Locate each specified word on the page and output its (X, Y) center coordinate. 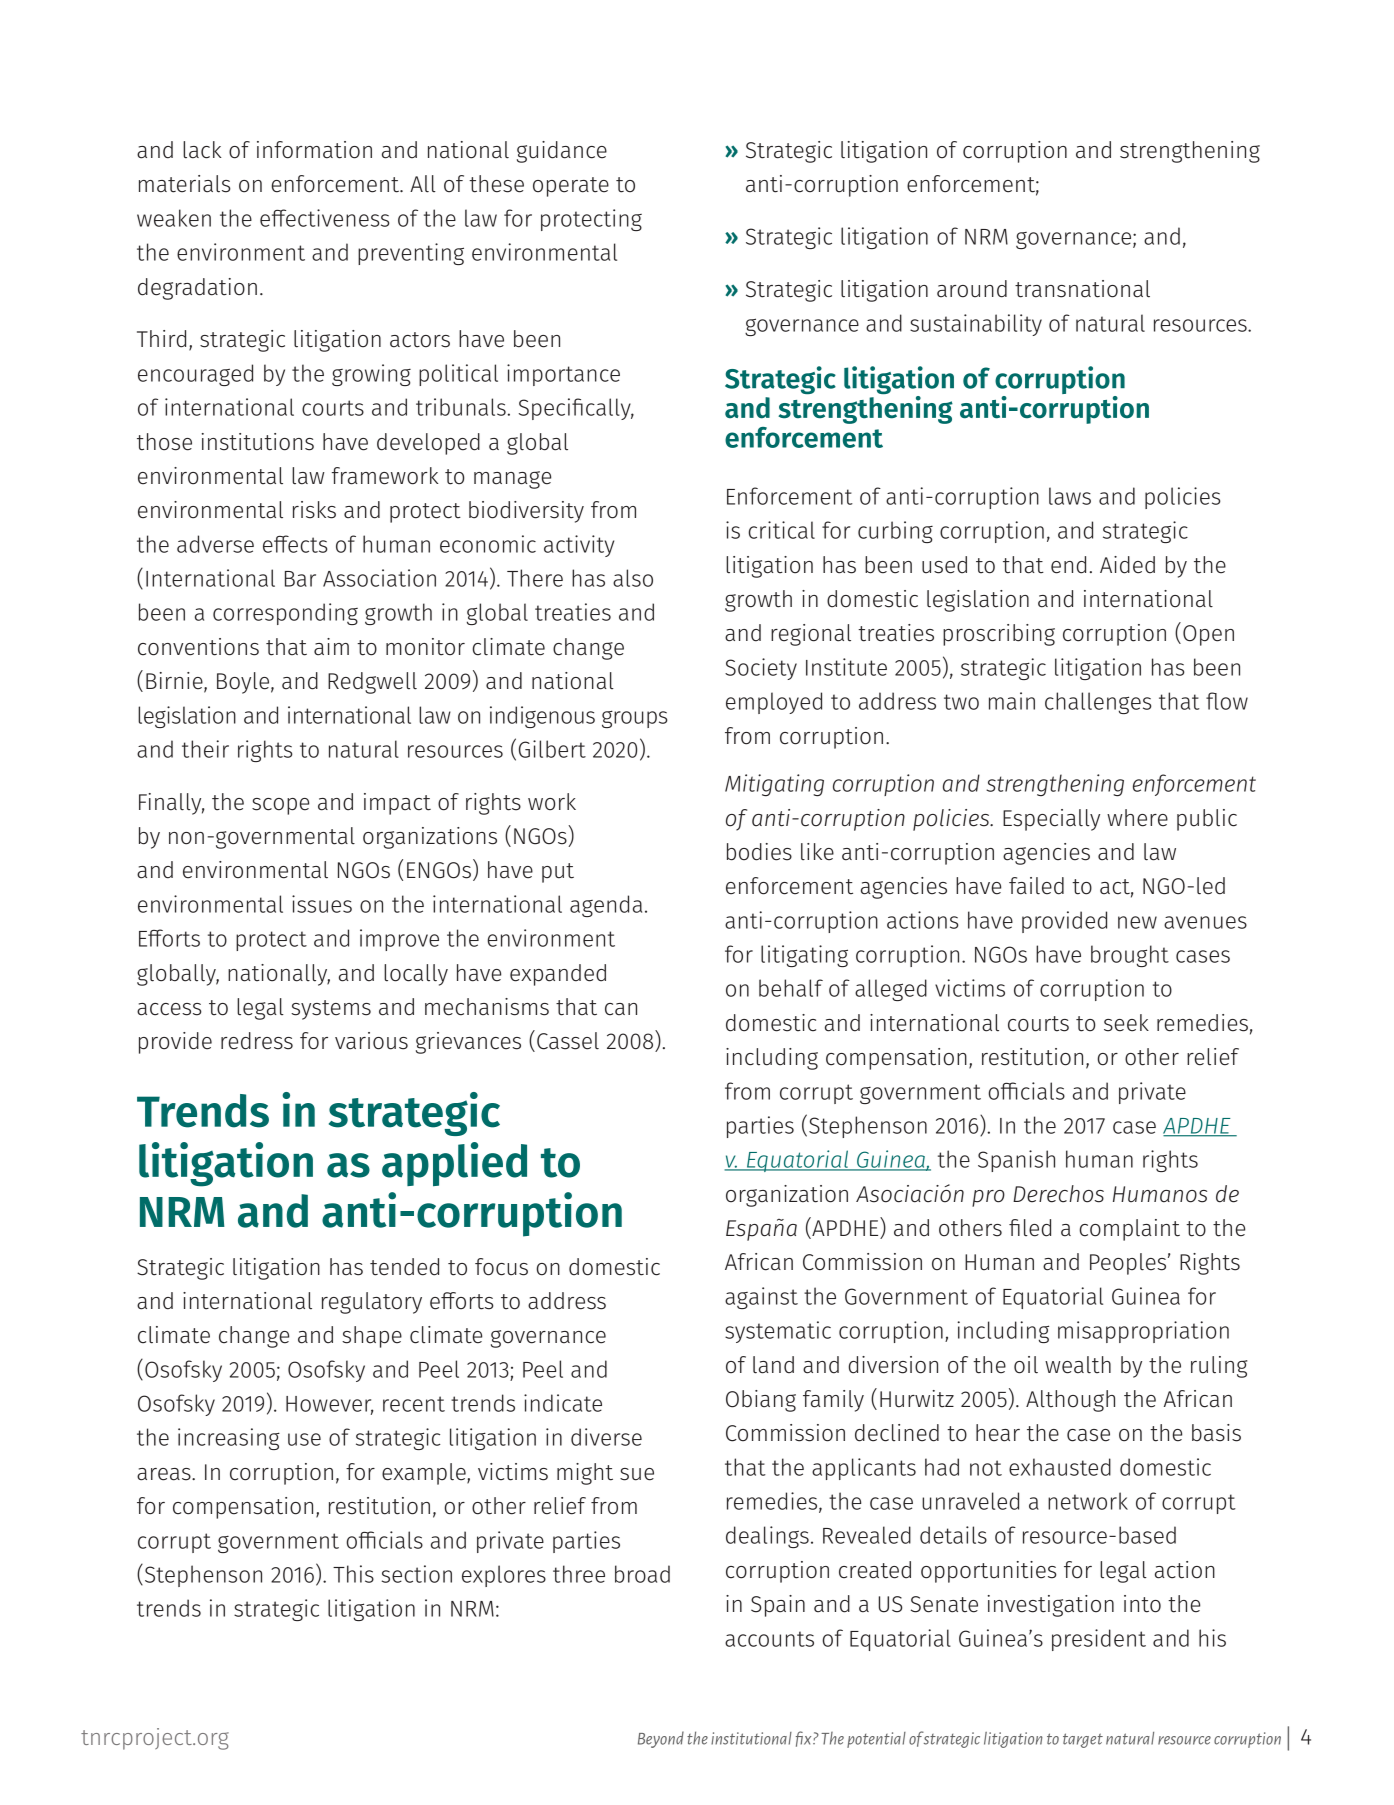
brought (1130, 956)
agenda (606, 906)
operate (571, 187)
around (972, 289)
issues (322, 904)
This (353, 1574)
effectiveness (325, 218)
